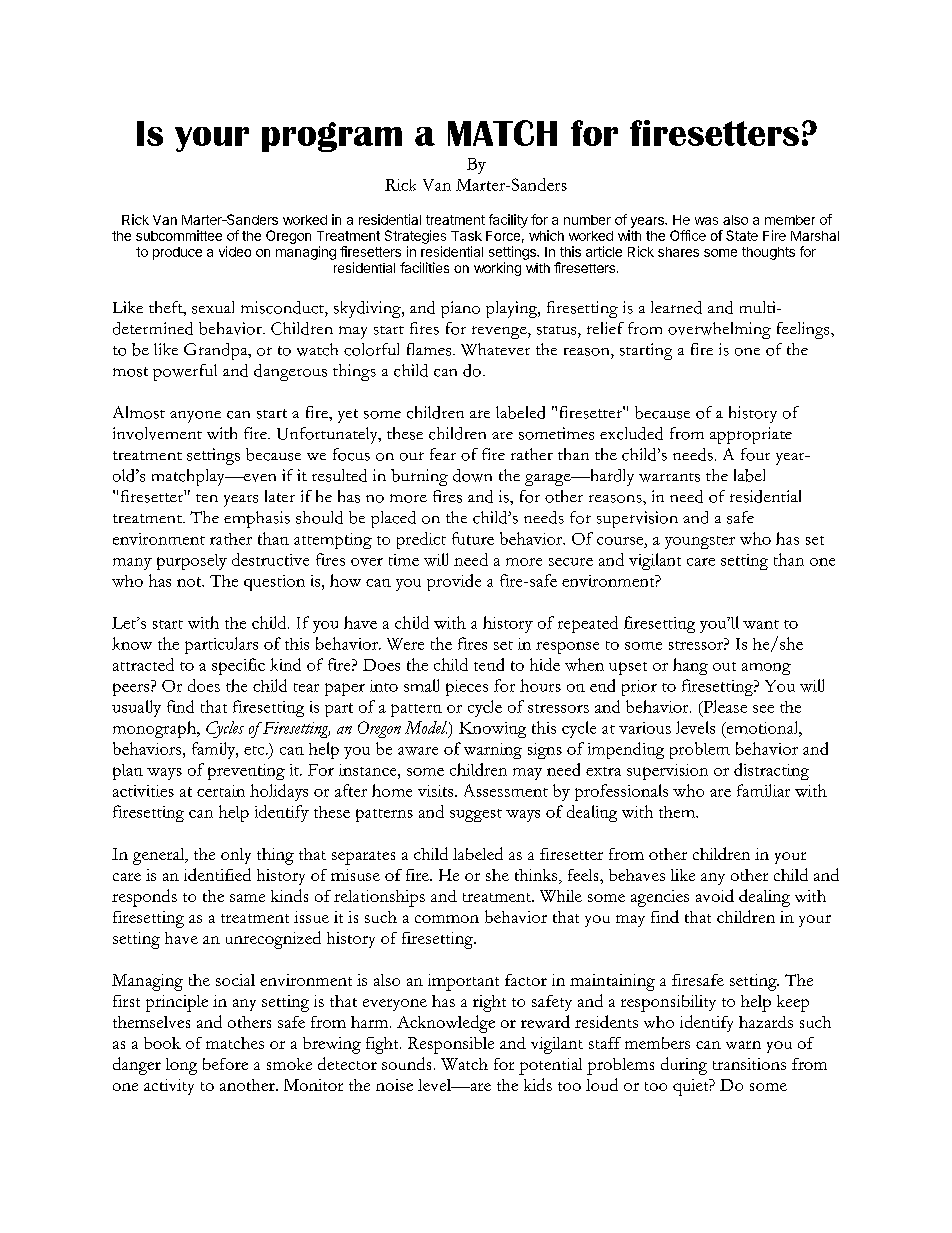  Describe the element at coordinates (221, 791) in the page. I see `certain` at that location.
